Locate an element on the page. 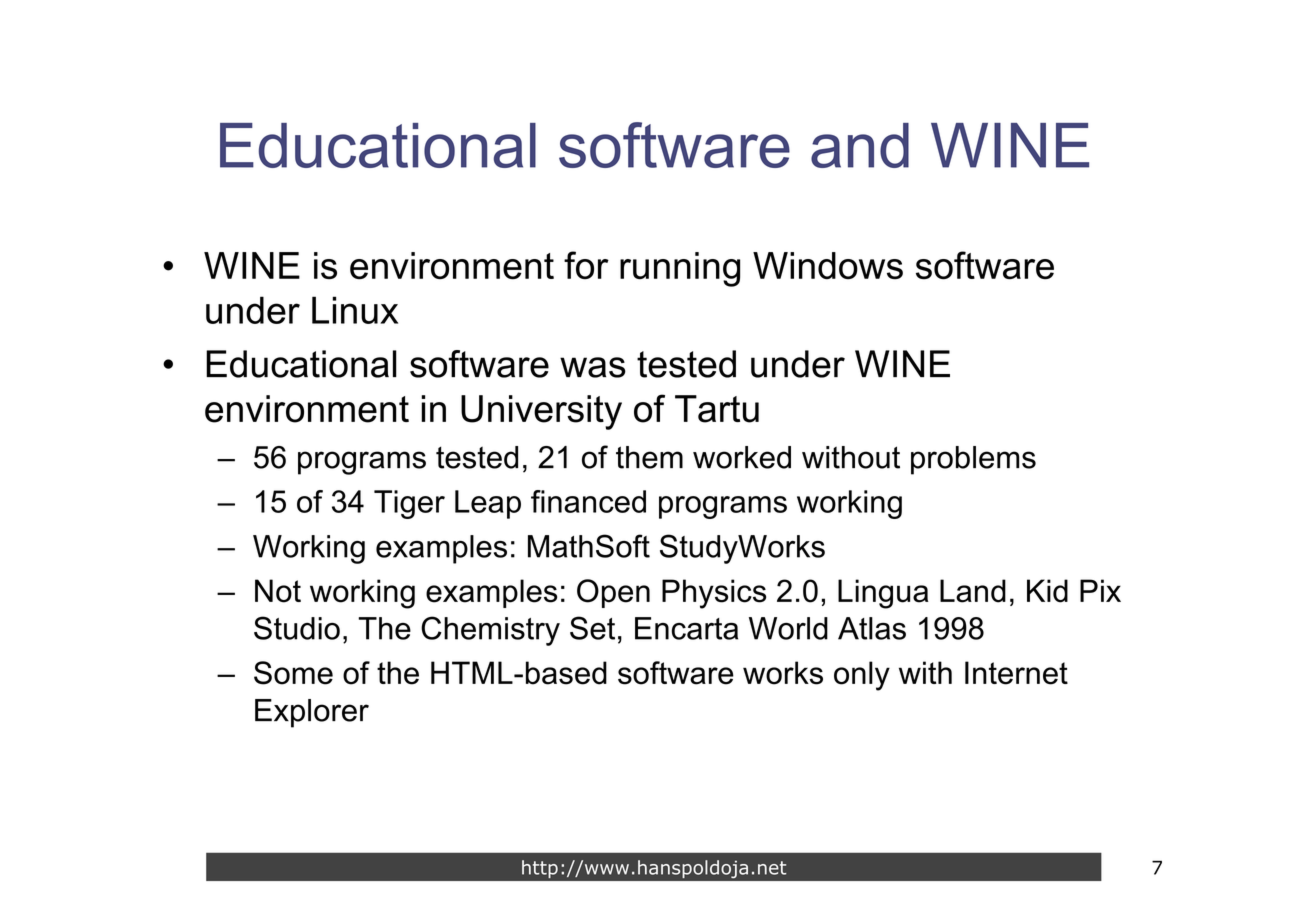 The image size is (1308, 924). problems is located at coordinates (973, 460).
